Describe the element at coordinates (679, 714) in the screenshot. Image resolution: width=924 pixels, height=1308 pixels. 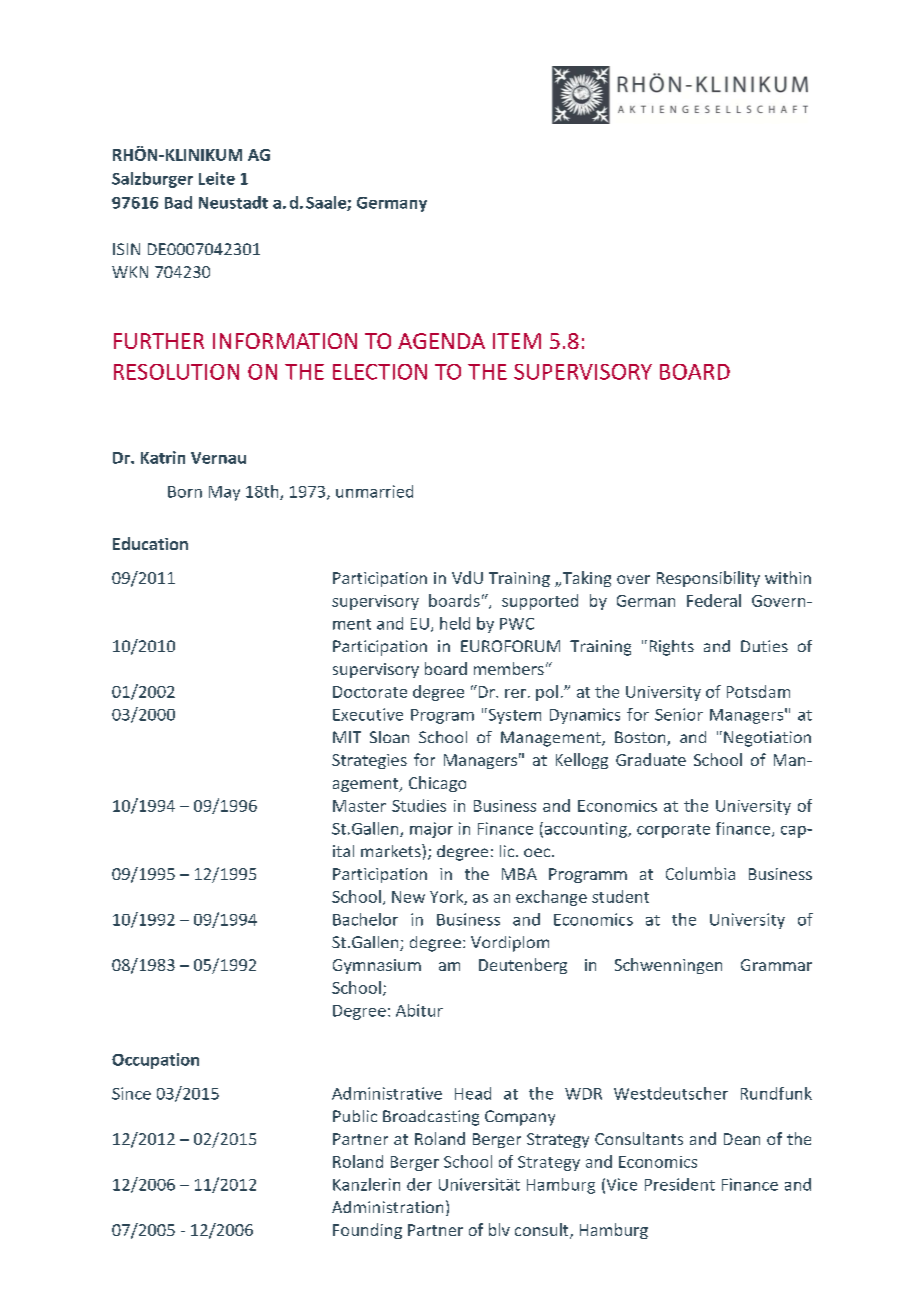
I see `Senior` at that location.
